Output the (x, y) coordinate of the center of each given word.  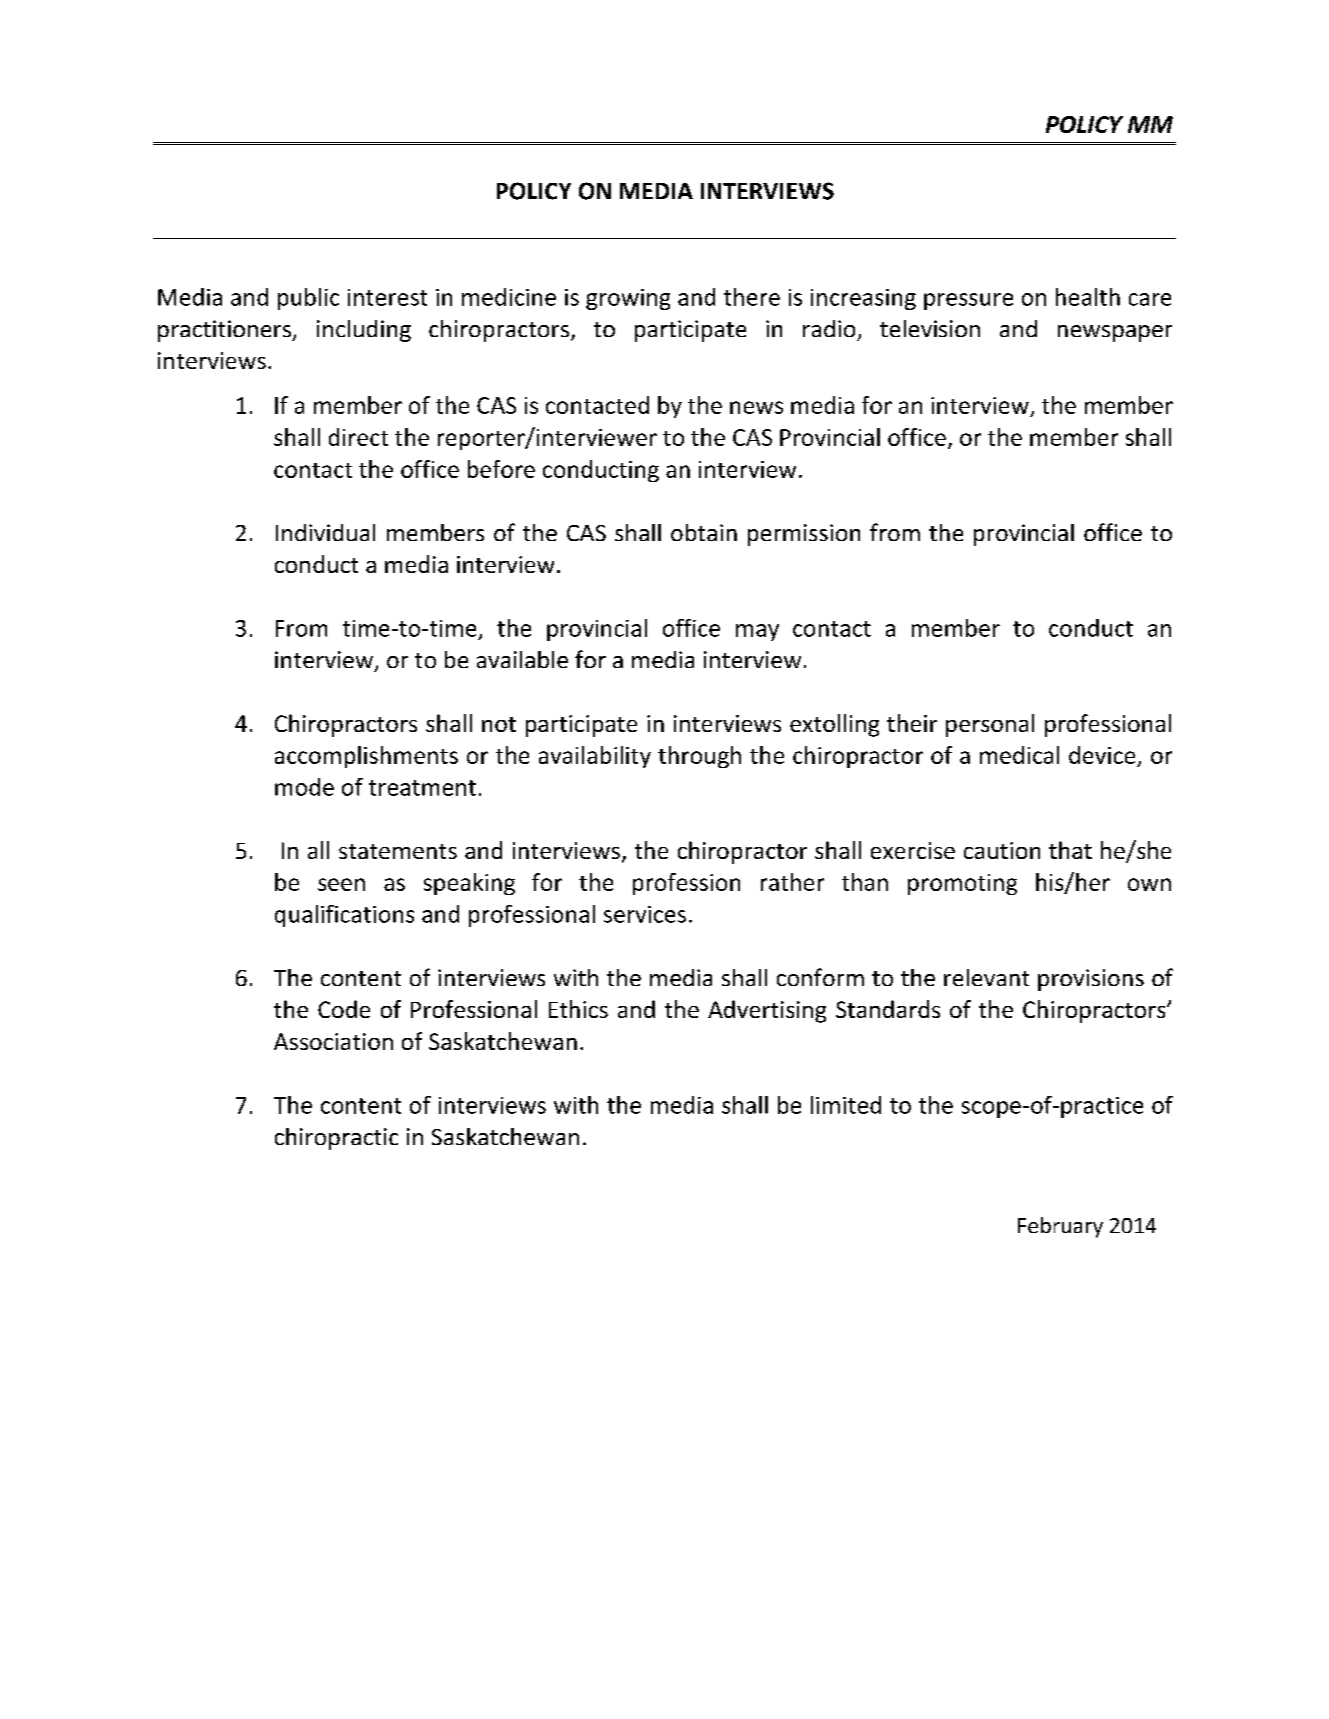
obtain (704, 532)
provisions (1091, 980)
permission (804, 535)
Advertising (767, 1011)
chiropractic (336, 1139)
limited (846, 1105)
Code (344, 1009)
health (1088, 297)
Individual (325, 532)
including (364, 331)
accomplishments (366, 757)
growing (628, 299)
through (699, 757)
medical (1019, 755)
